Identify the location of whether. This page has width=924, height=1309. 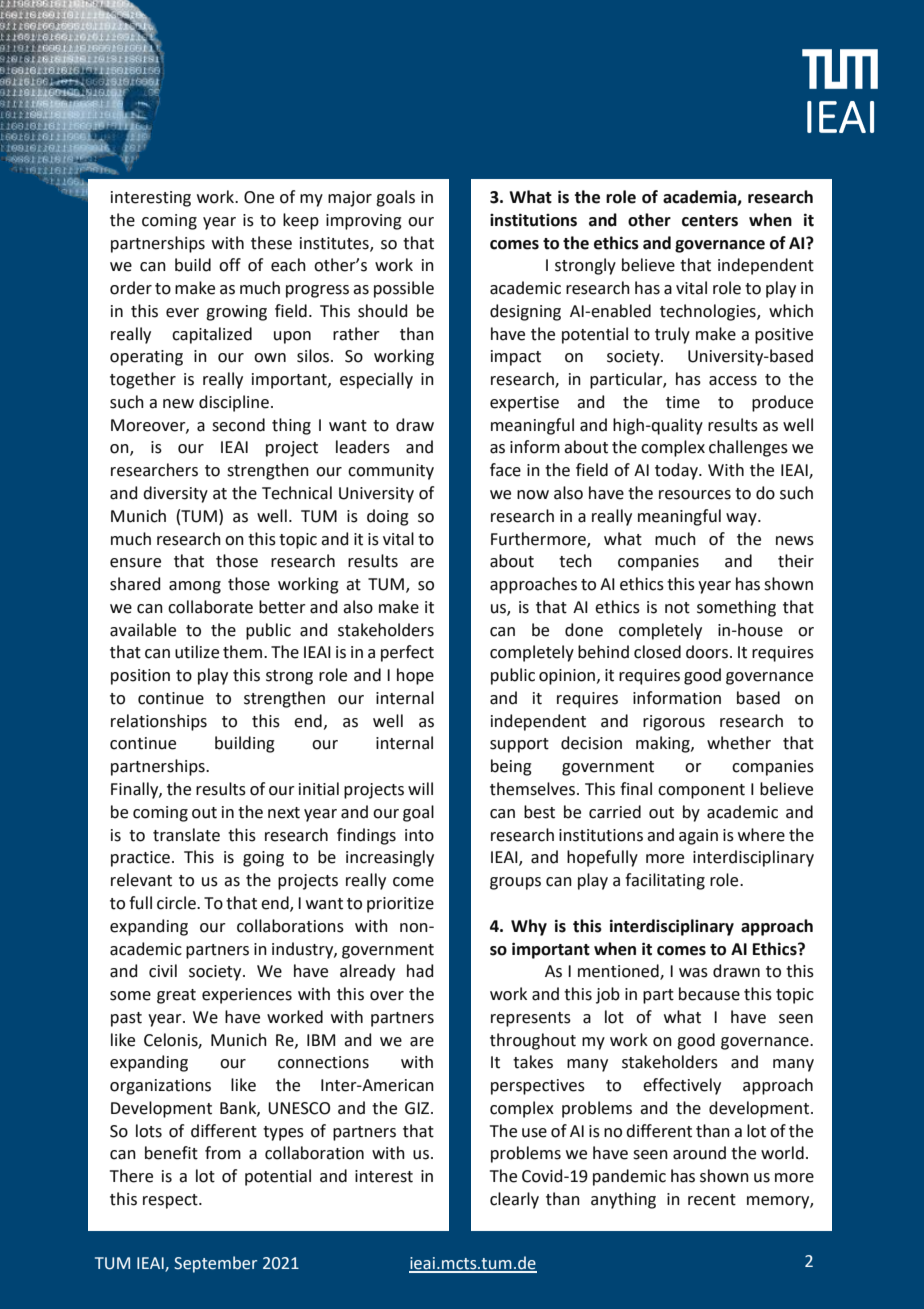
(739, 743).
